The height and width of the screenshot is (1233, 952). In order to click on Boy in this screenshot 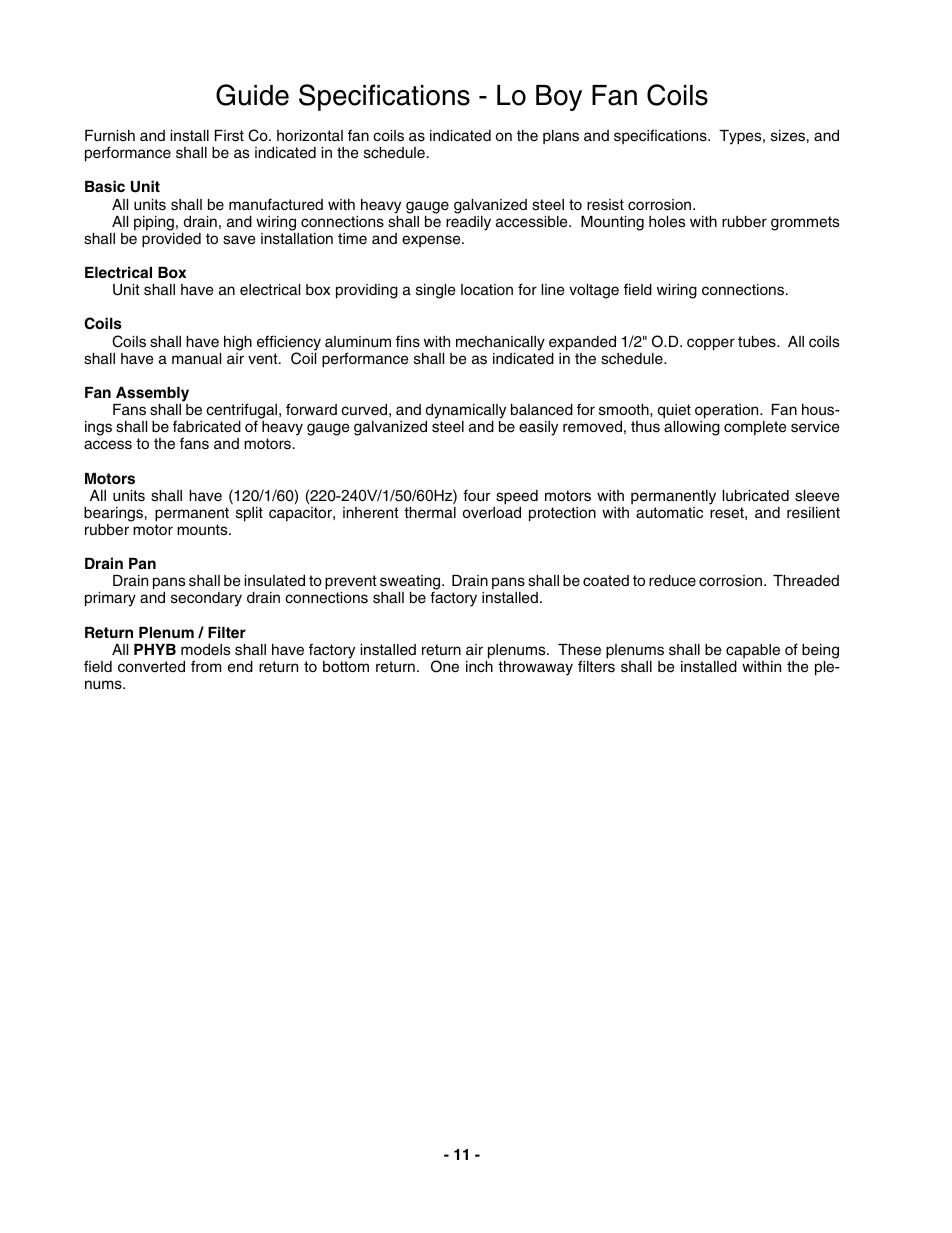, I will do `click(559, 98)`.
